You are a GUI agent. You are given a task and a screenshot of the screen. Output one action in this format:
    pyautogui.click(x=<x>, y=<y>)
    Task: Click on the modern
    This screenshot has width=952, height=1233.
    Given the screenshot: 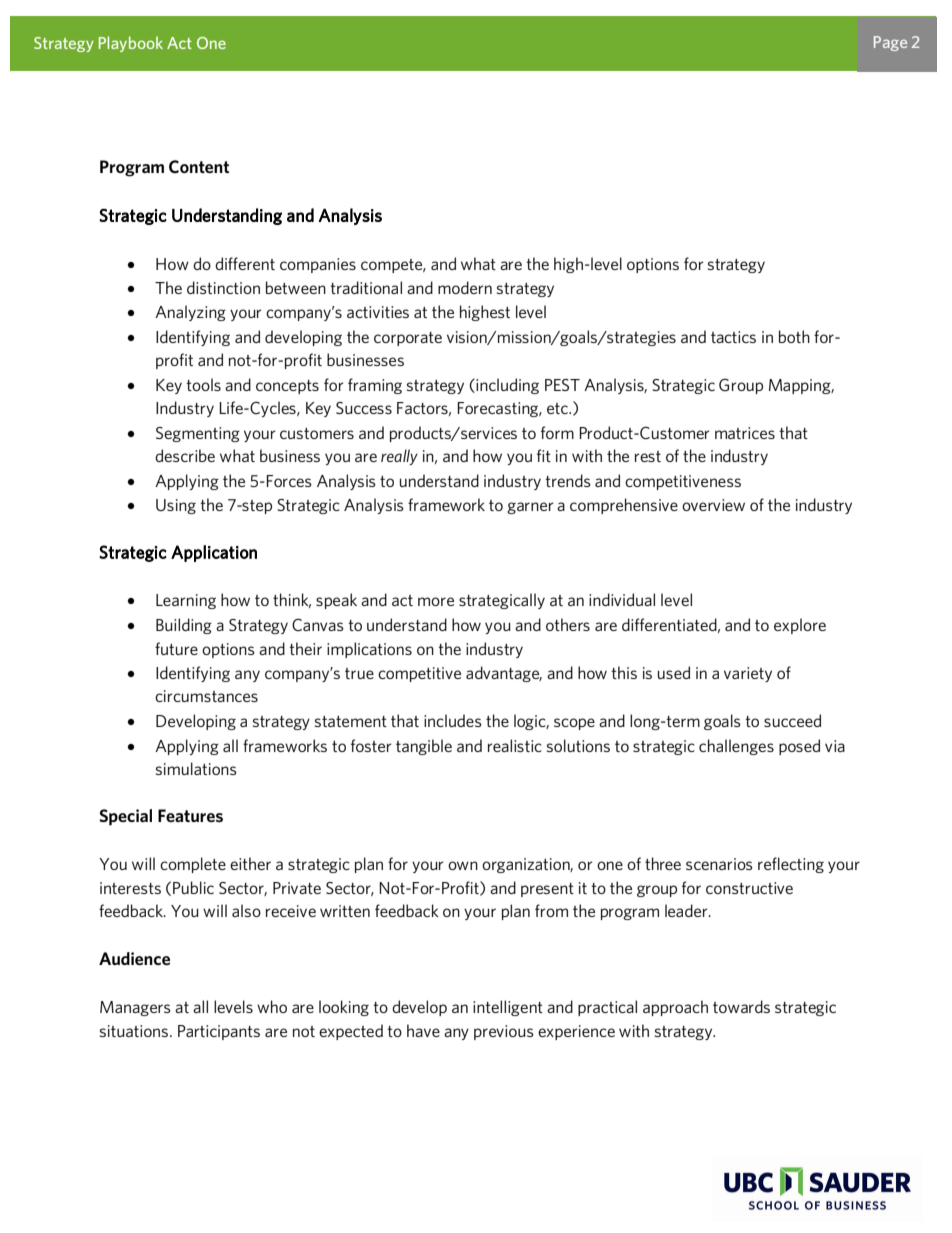 What is the action you would take?
    pyautogui.click(x=465, y=287)
